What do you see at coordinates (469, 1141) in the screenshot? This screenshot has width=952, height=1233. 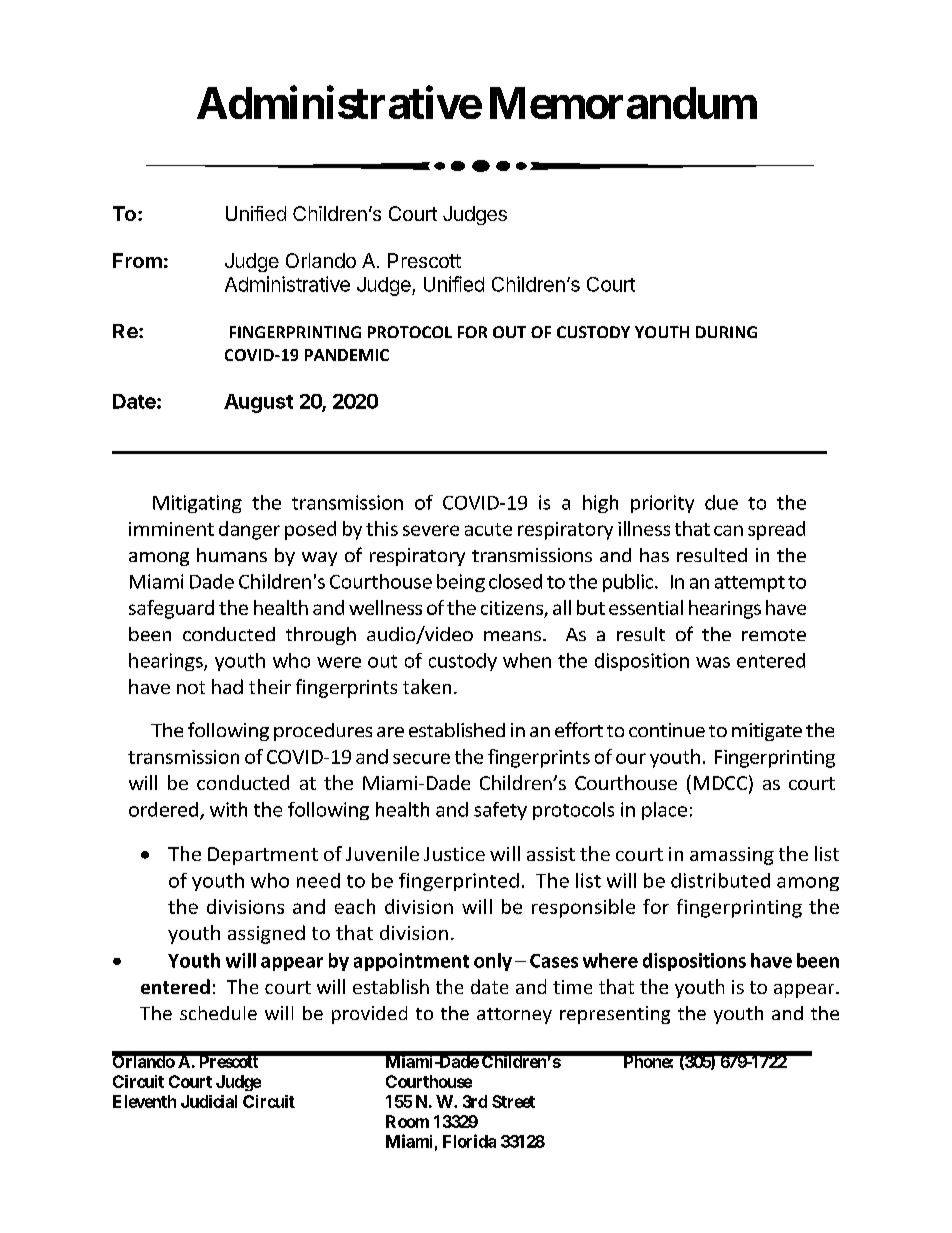 I see `Florida` at bounding box center [469, 1141].
